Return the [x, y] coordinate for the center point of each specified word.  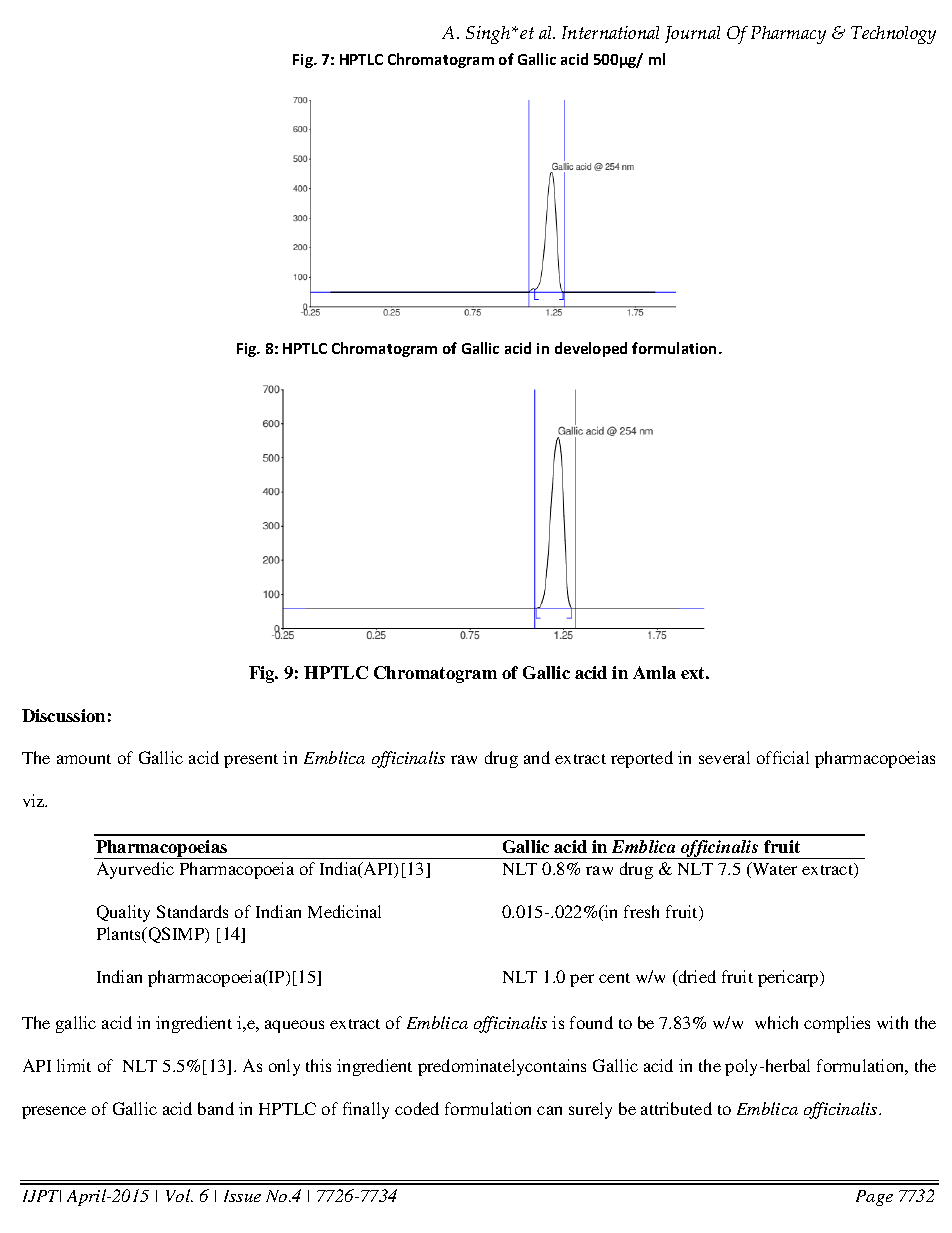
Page [874, 1198]
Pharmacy [788, 35]
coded [417, 1108]
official [783, 757]
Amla [654, 672]
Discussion [63, 715]
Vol [179, 1195]
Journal [692, 34]
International [610, 32]
